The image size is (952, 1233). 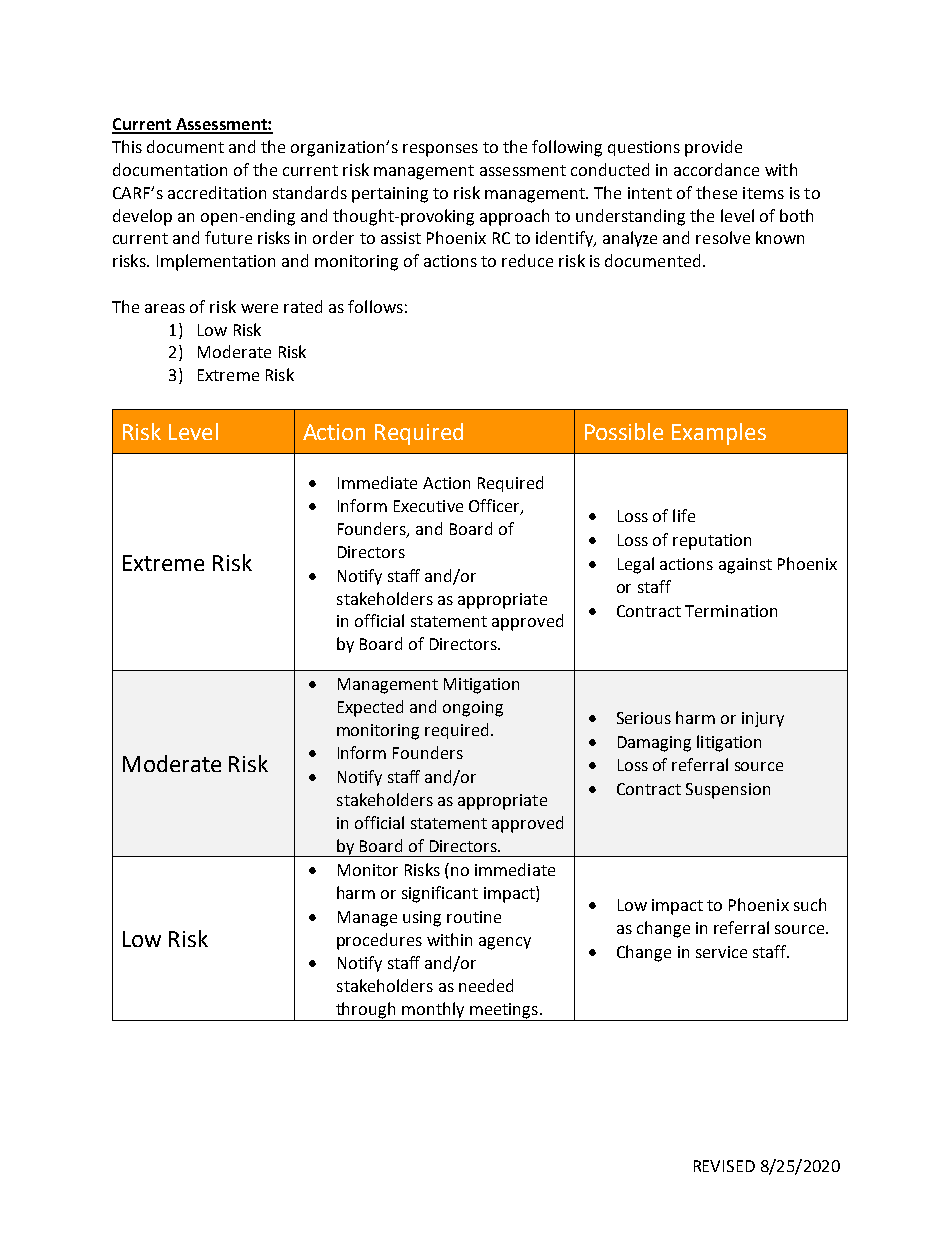 I want to click on Expected, so click(x=370, y=708).
